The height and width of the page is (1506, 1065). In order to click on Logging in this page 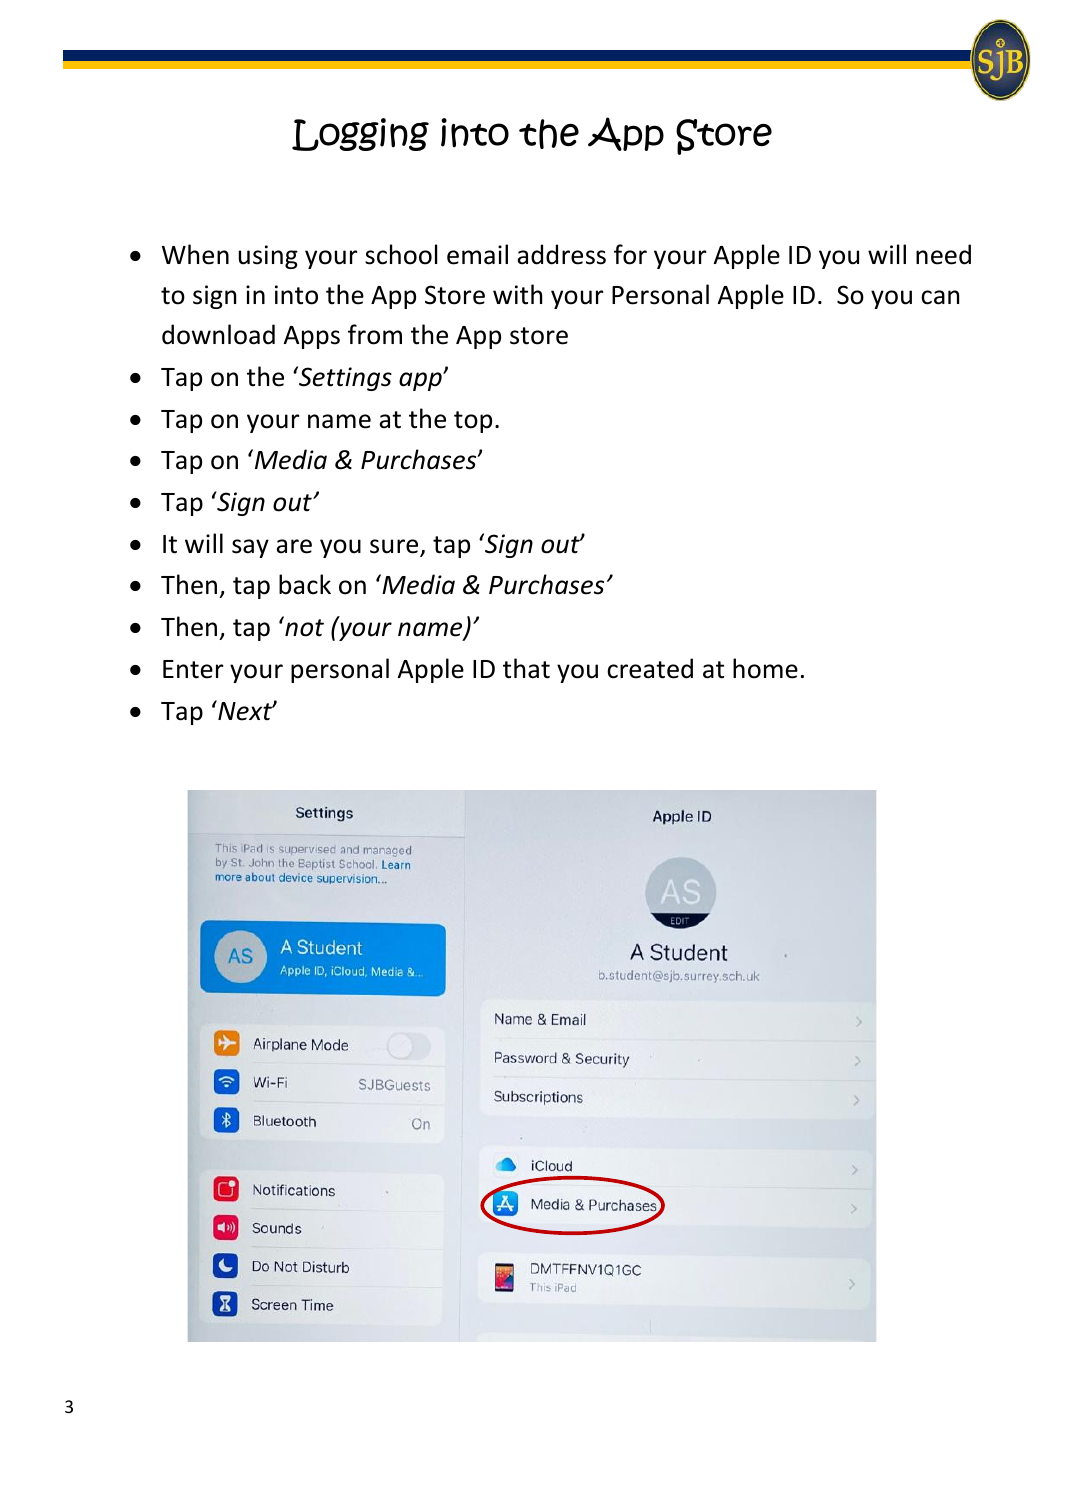, I will do `click(360, 134)`.
